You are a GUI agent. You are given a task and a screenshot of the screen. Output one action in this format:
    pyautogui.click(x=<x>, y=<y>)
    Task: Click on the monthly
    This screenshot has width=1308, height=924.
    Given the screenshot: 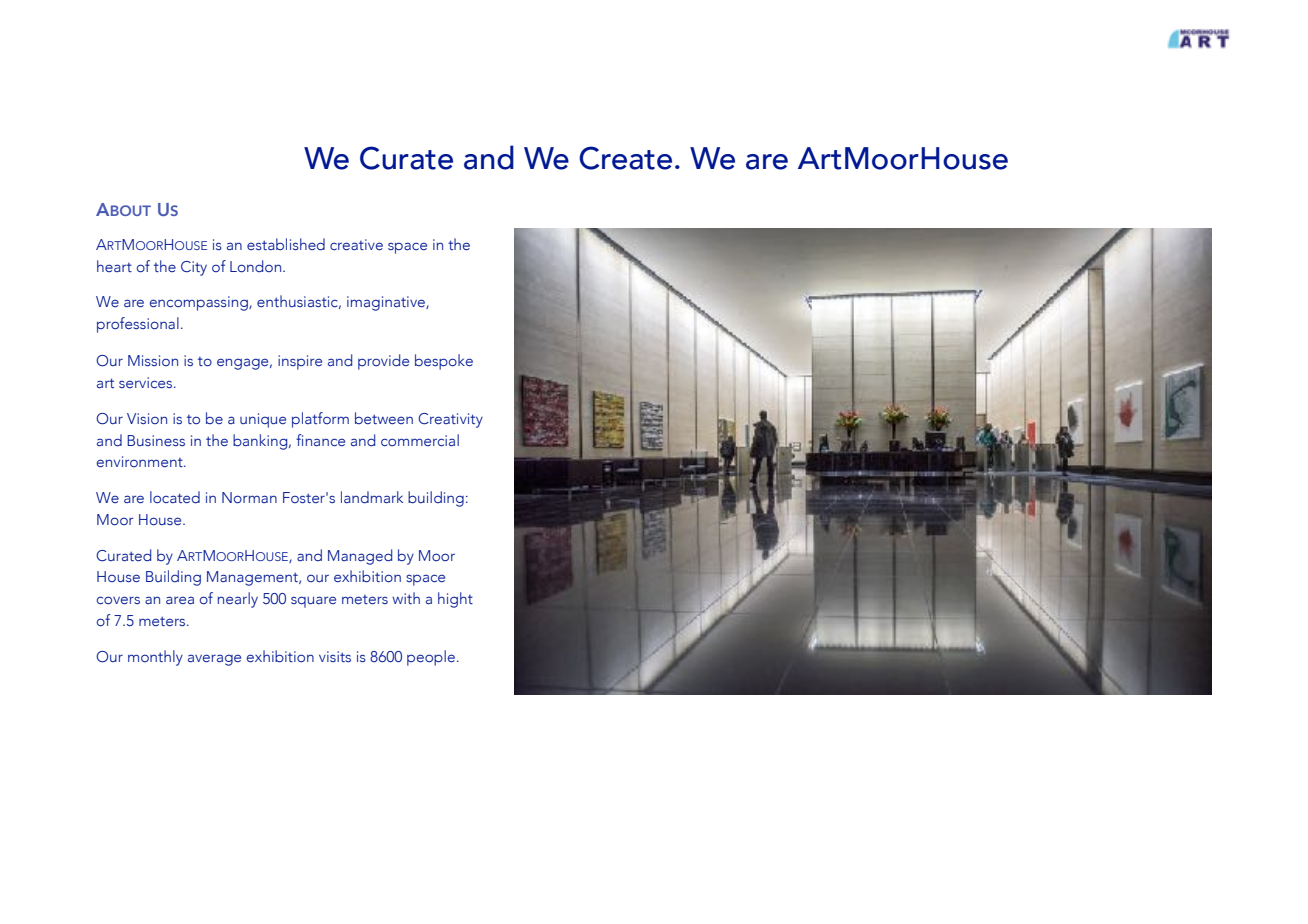 What is the action you would take?
    pyautogui.click(x=155, y=658)
